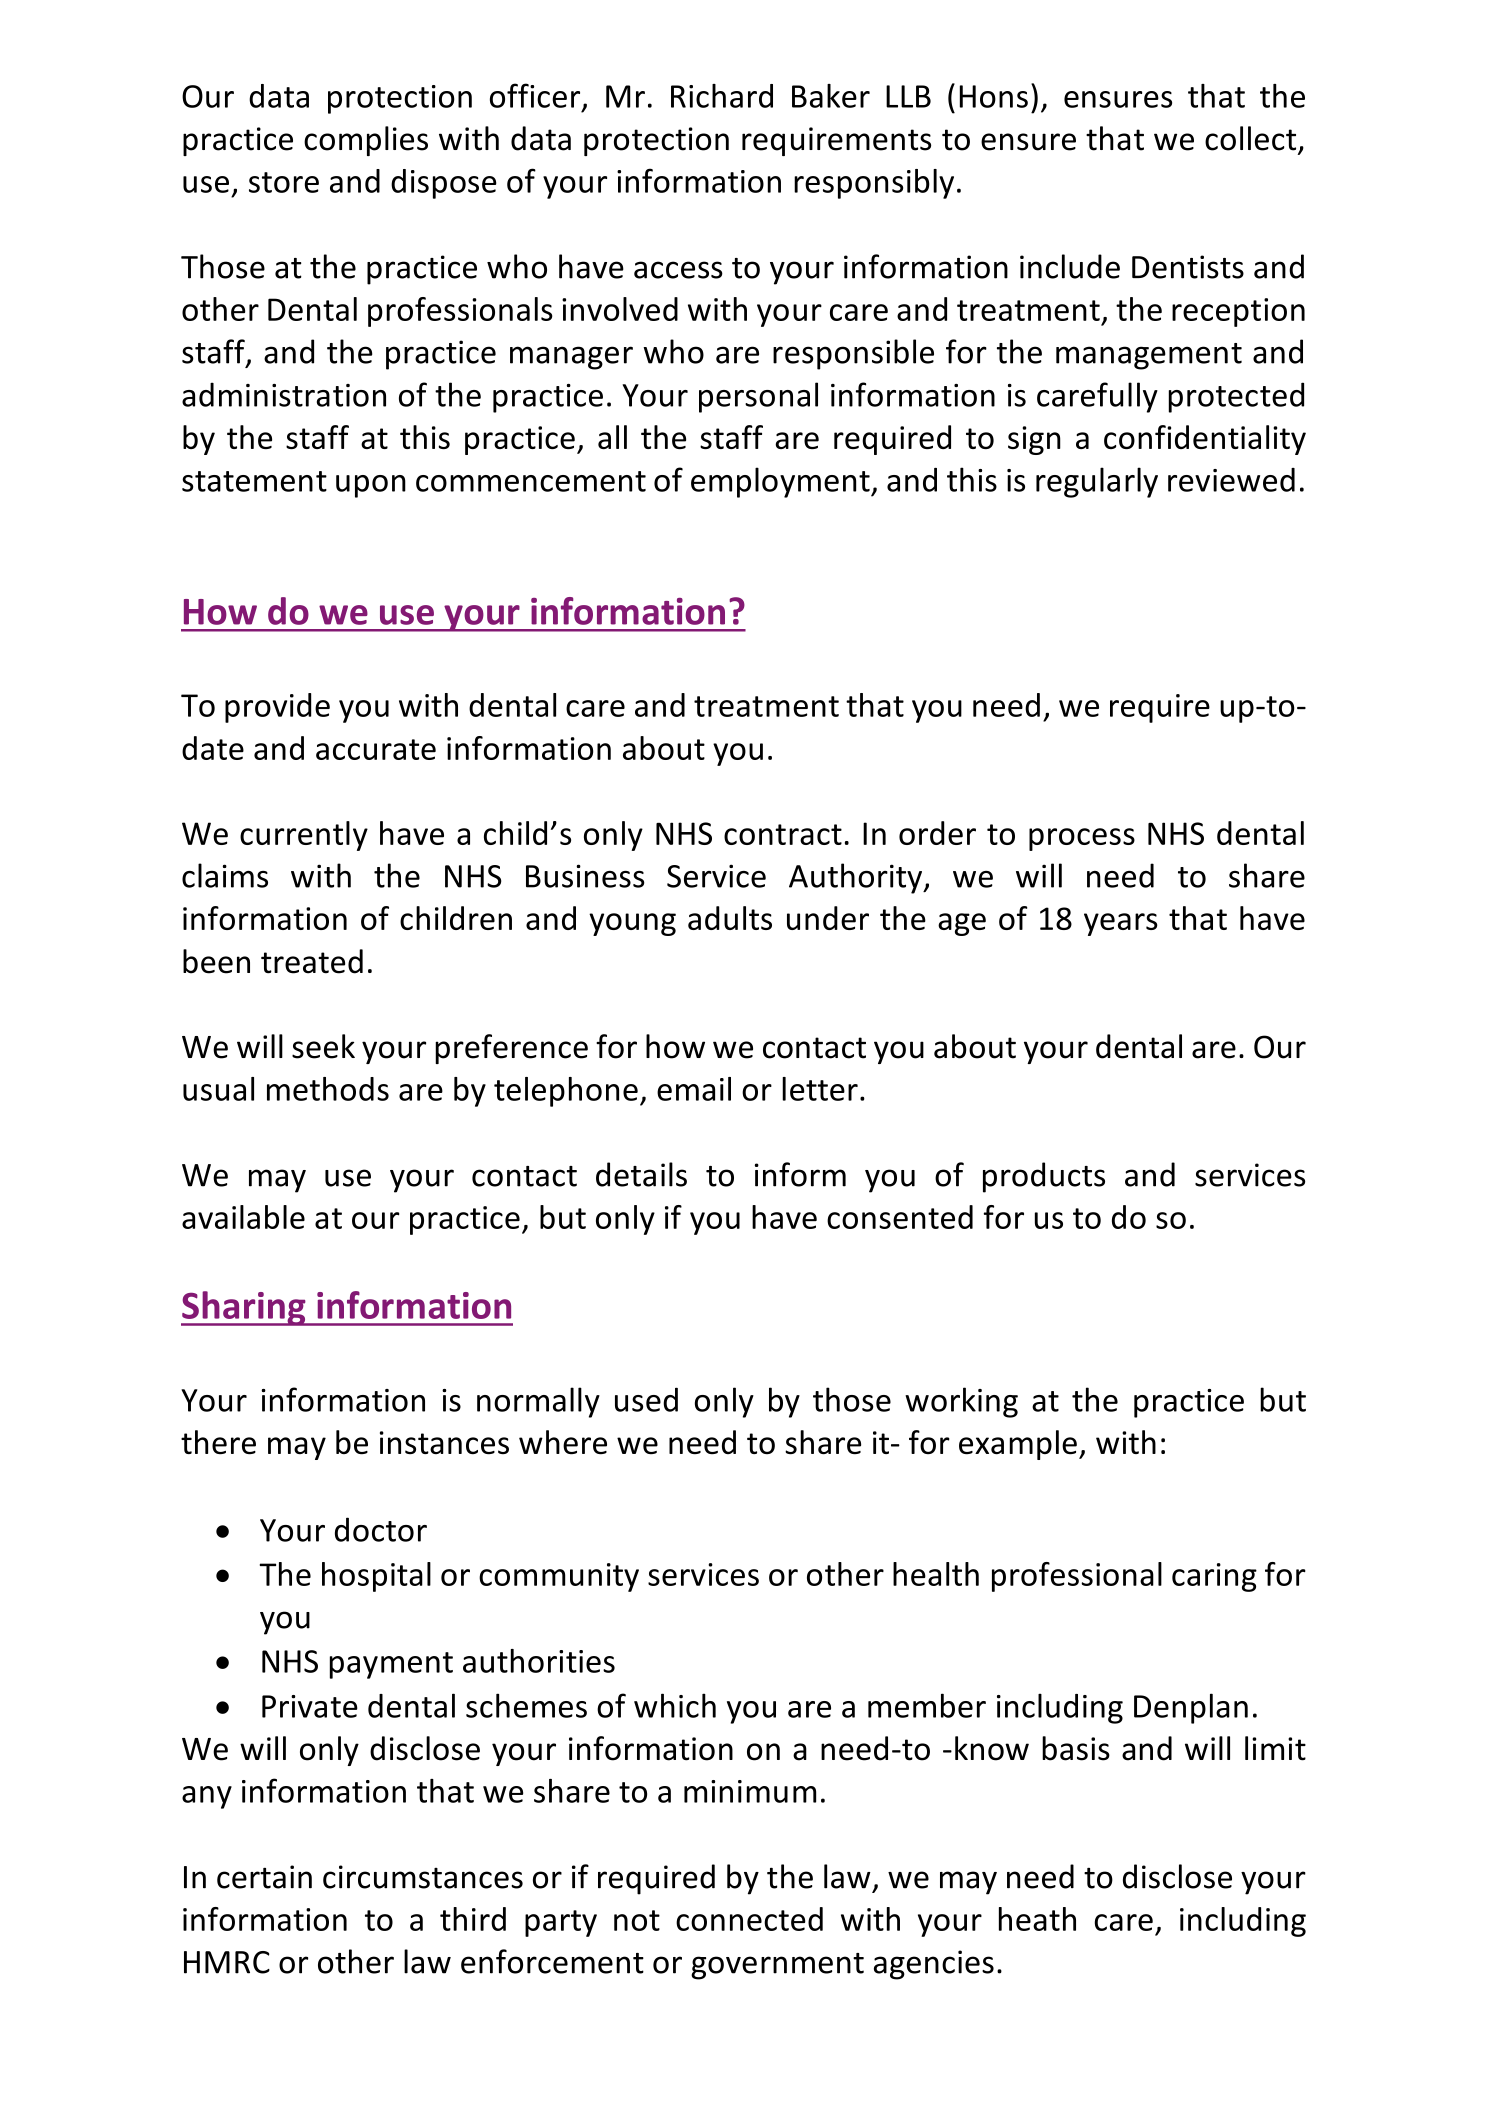 The width and height of the screenshot is (1486, 2101). Describe the element at coordinates (1252, 139) in the screenshot. I see `collect` at that location.
